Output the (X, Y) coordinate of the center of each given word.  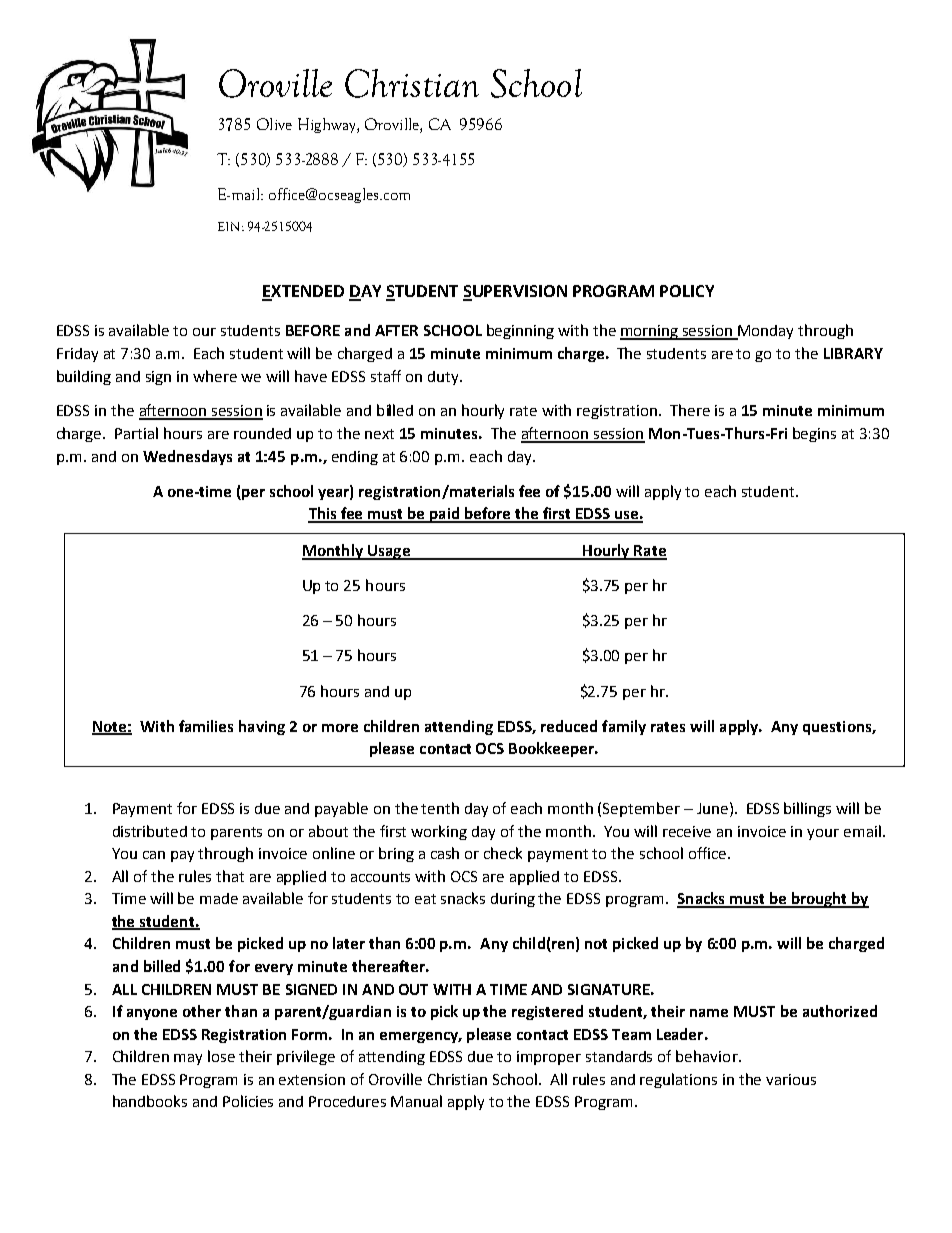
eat (425, 899)
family (624, 727)
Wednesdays (187, 457)
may (188, 1059)
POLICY (687, 291)
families (206, 726)
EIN (228, 226)
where (215, 376)
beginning (520, 331)
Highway (328, 125)
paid (445, 515)
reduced (569, 726)
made (219, 898)
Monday (764, 332)
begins (814, 434)
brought (819, 900)
